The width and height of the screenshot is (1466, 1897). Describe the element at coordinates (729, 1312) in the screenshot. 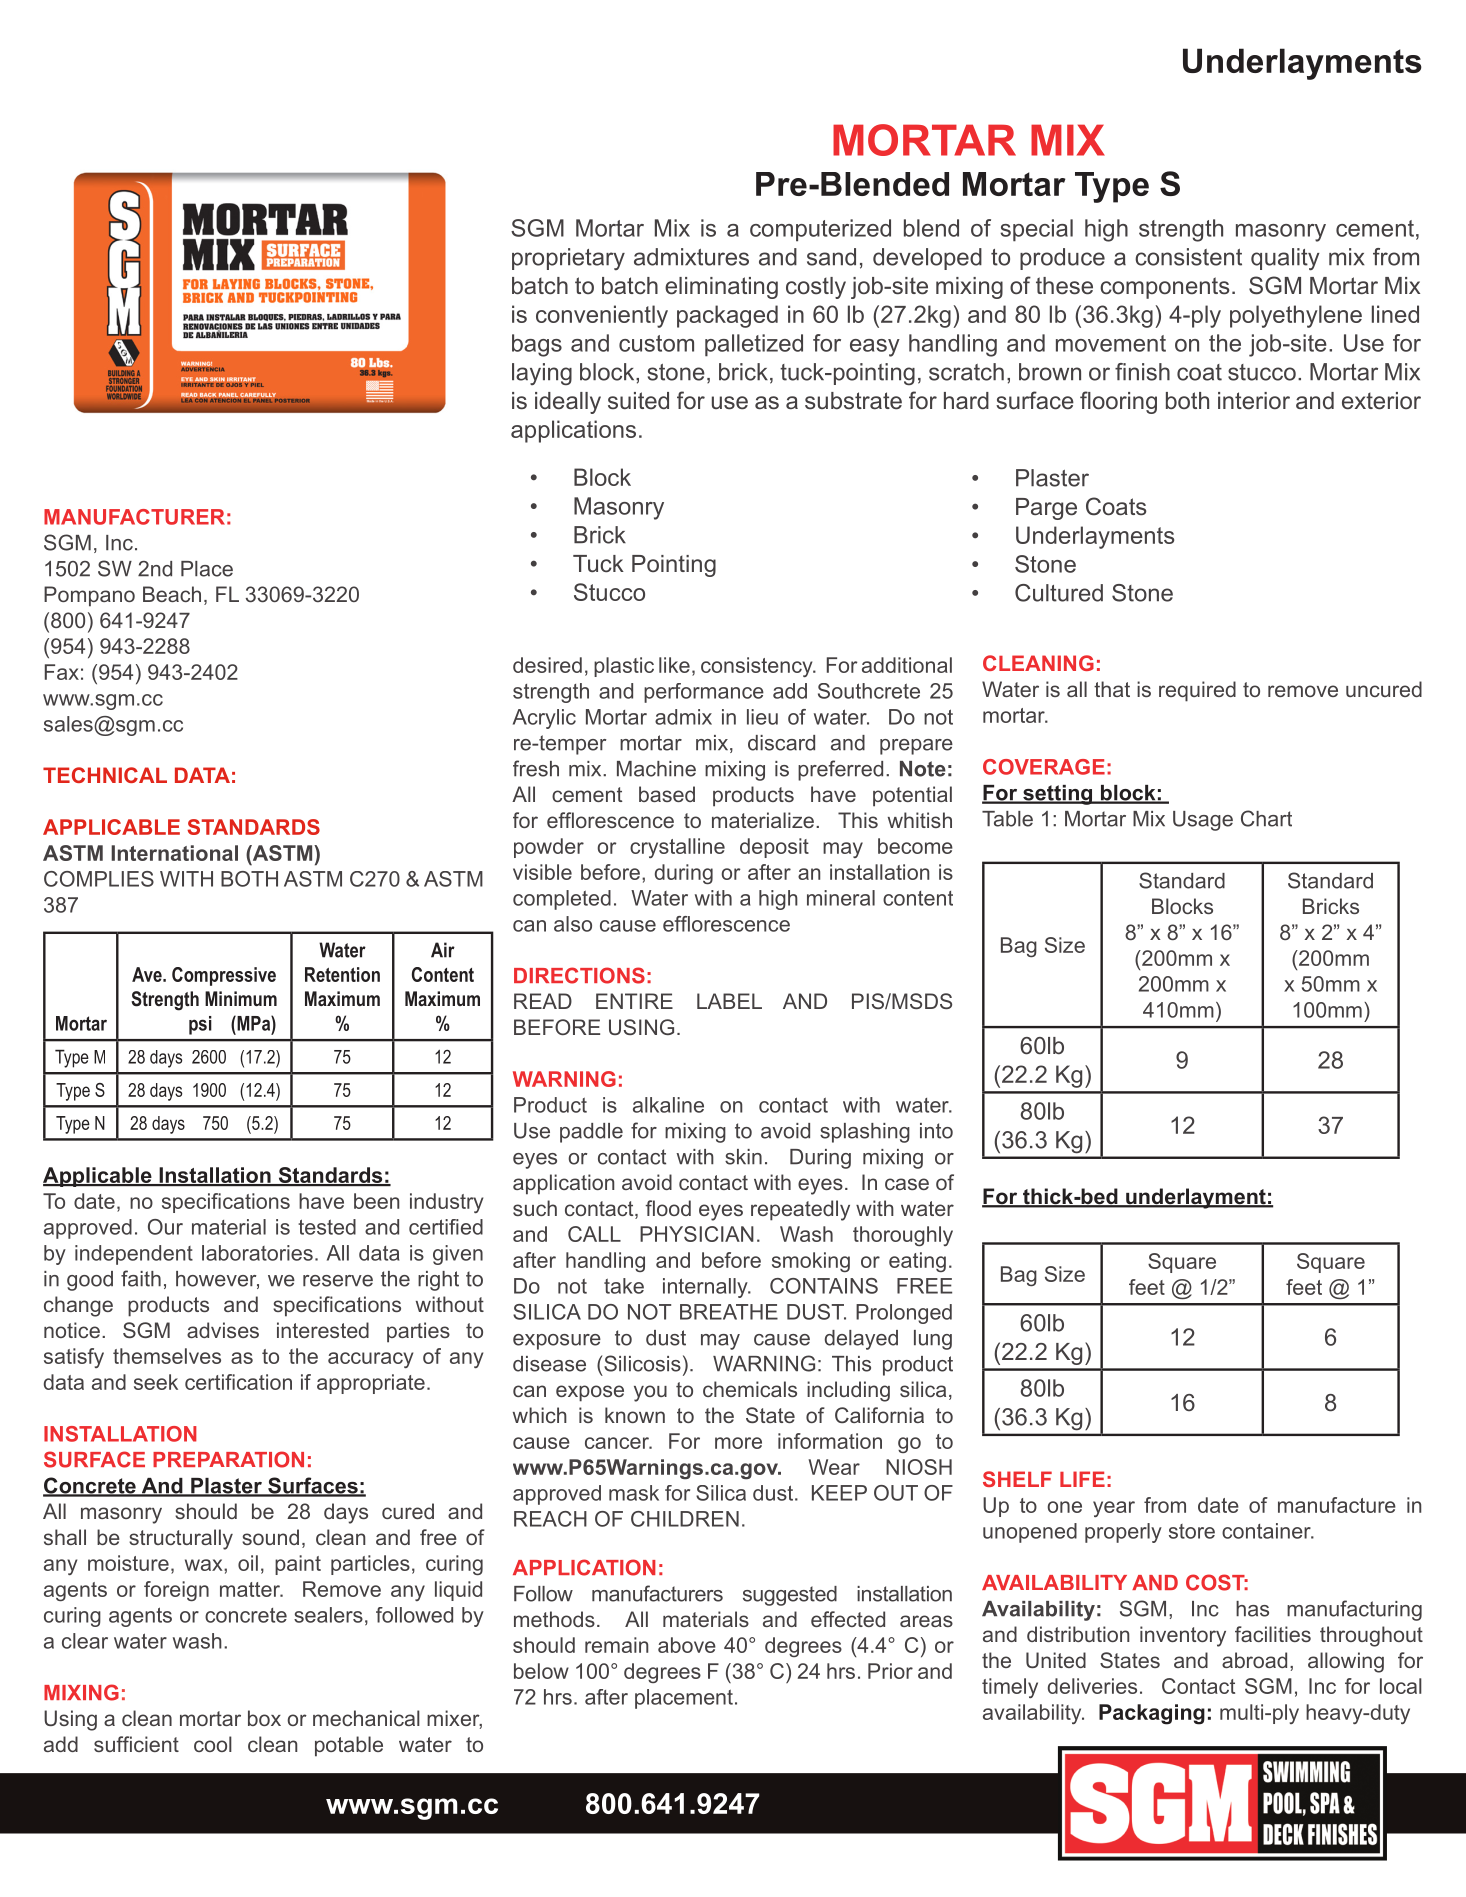

I see `BREATHE` at that location.
